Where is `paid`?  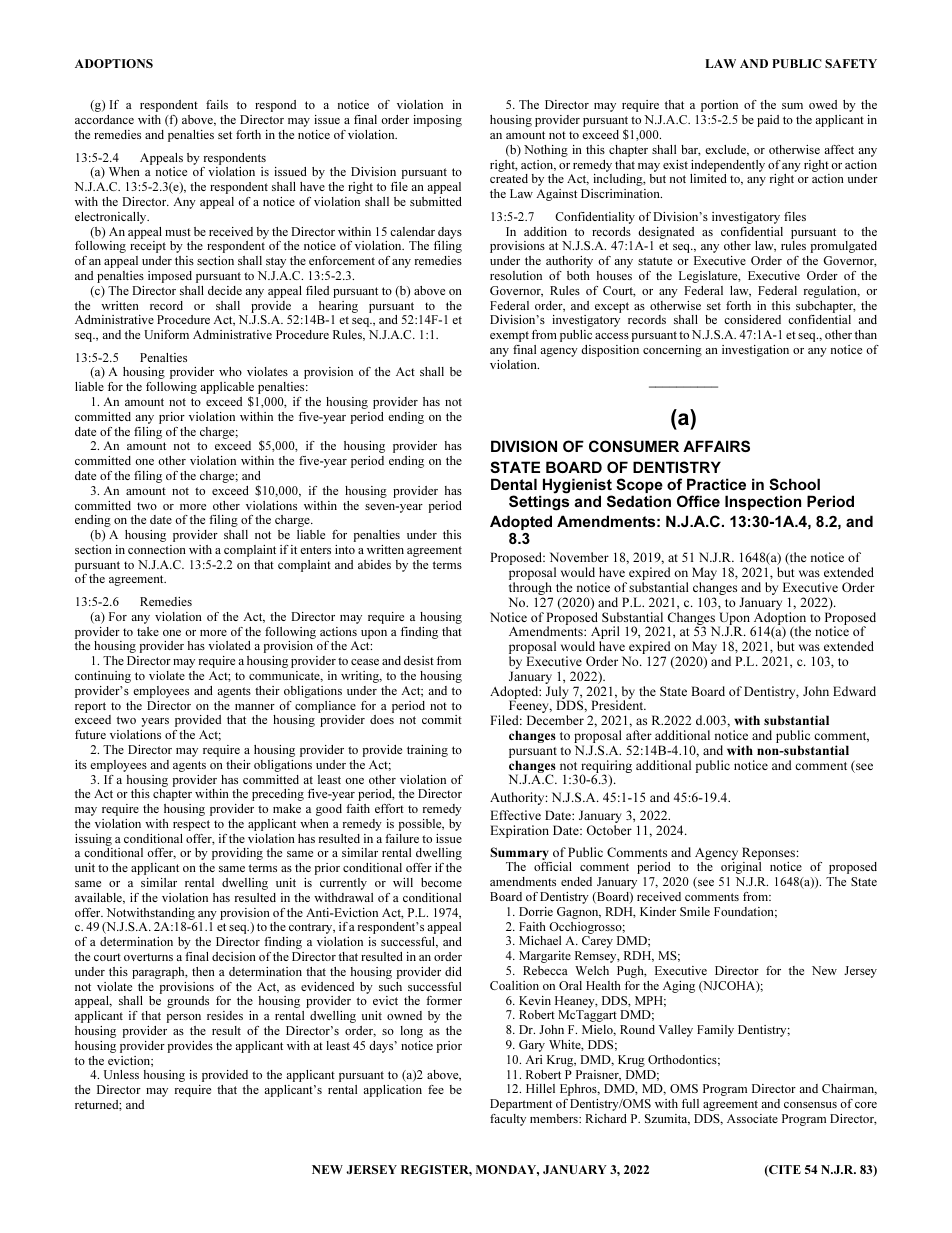
paid is located at coordinates (768, 121).
